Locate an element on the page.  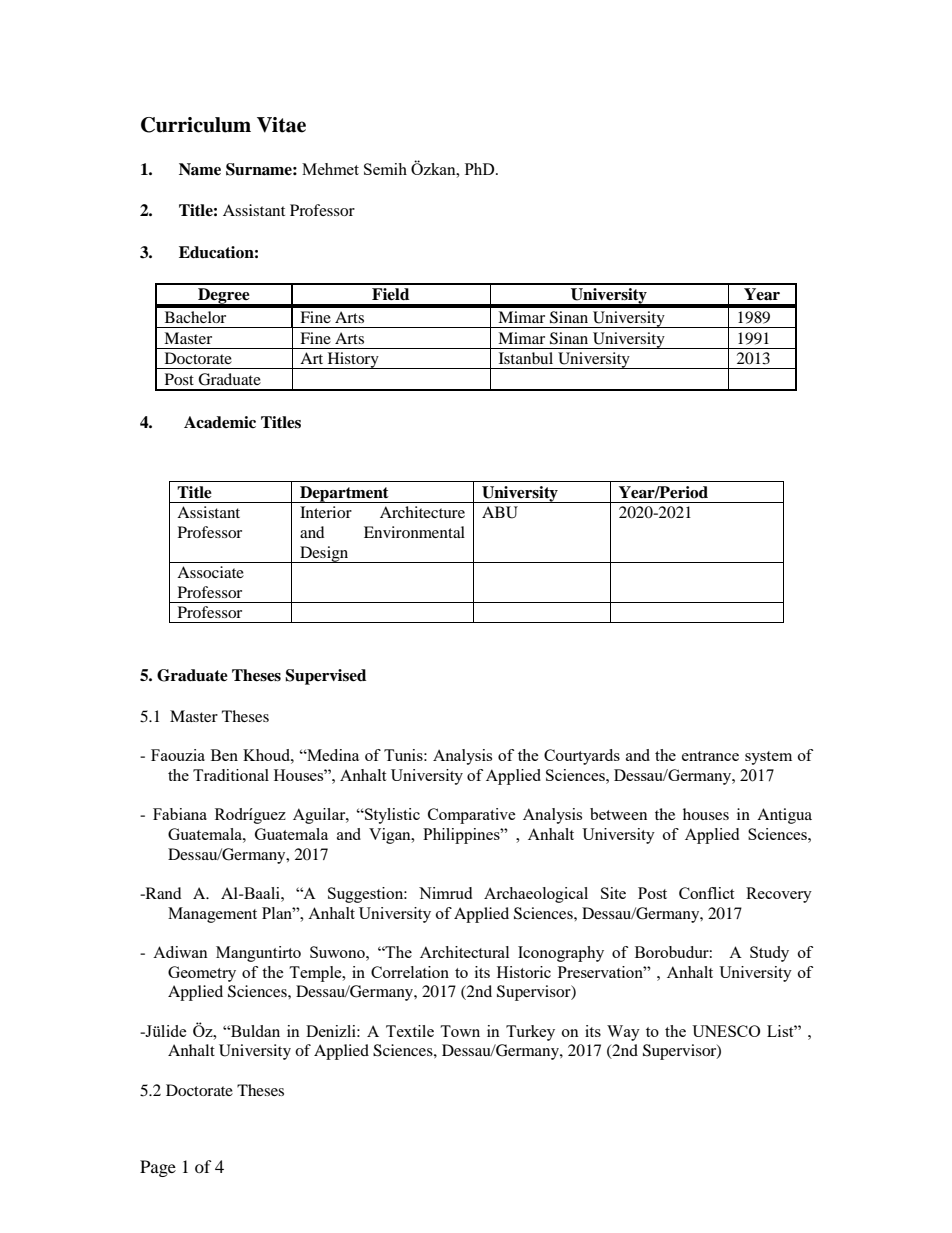
Vitae is located at coordinates (281, 125).
